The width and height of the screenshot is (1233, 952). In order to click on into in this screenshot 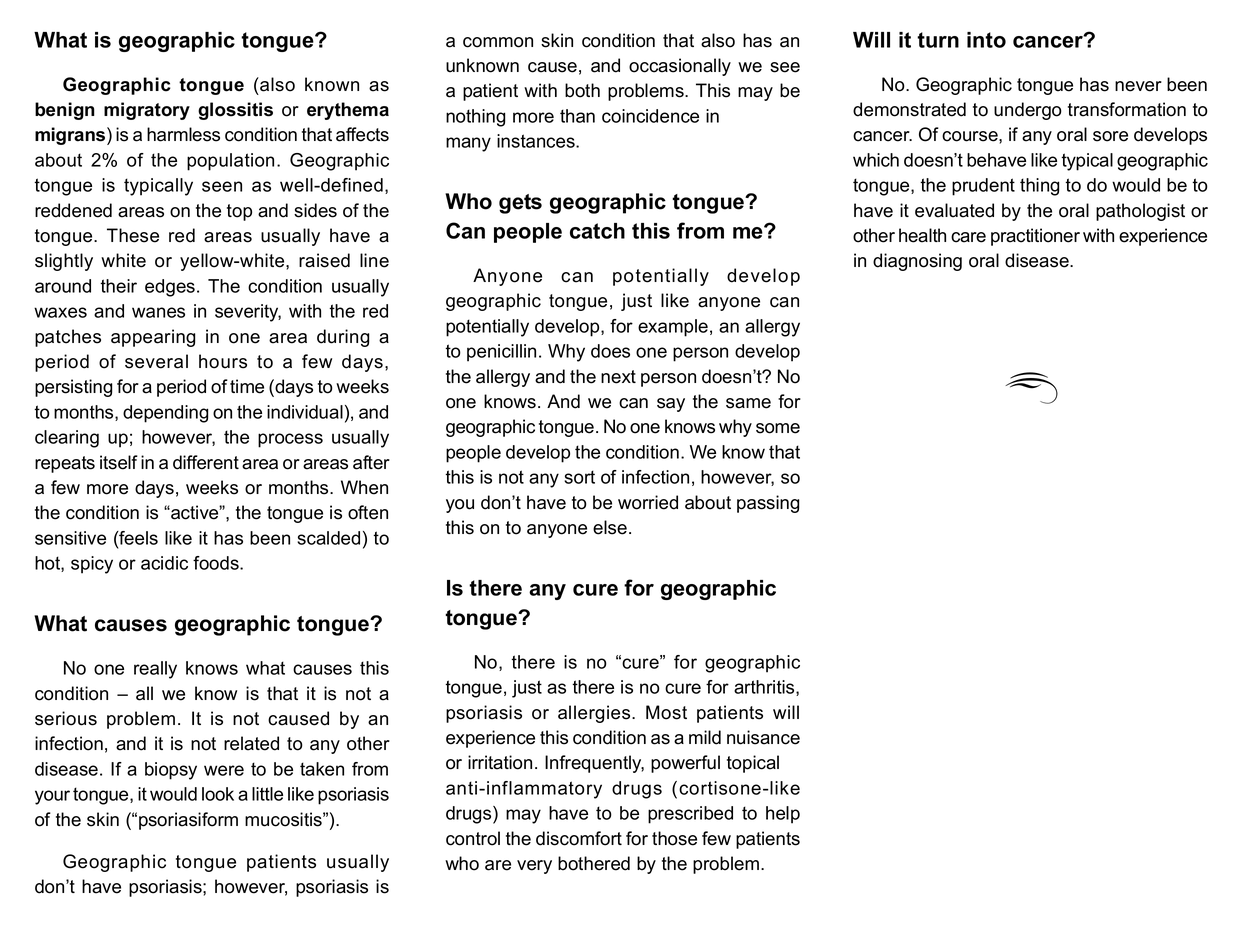, I will do `click(986, 40)`.
